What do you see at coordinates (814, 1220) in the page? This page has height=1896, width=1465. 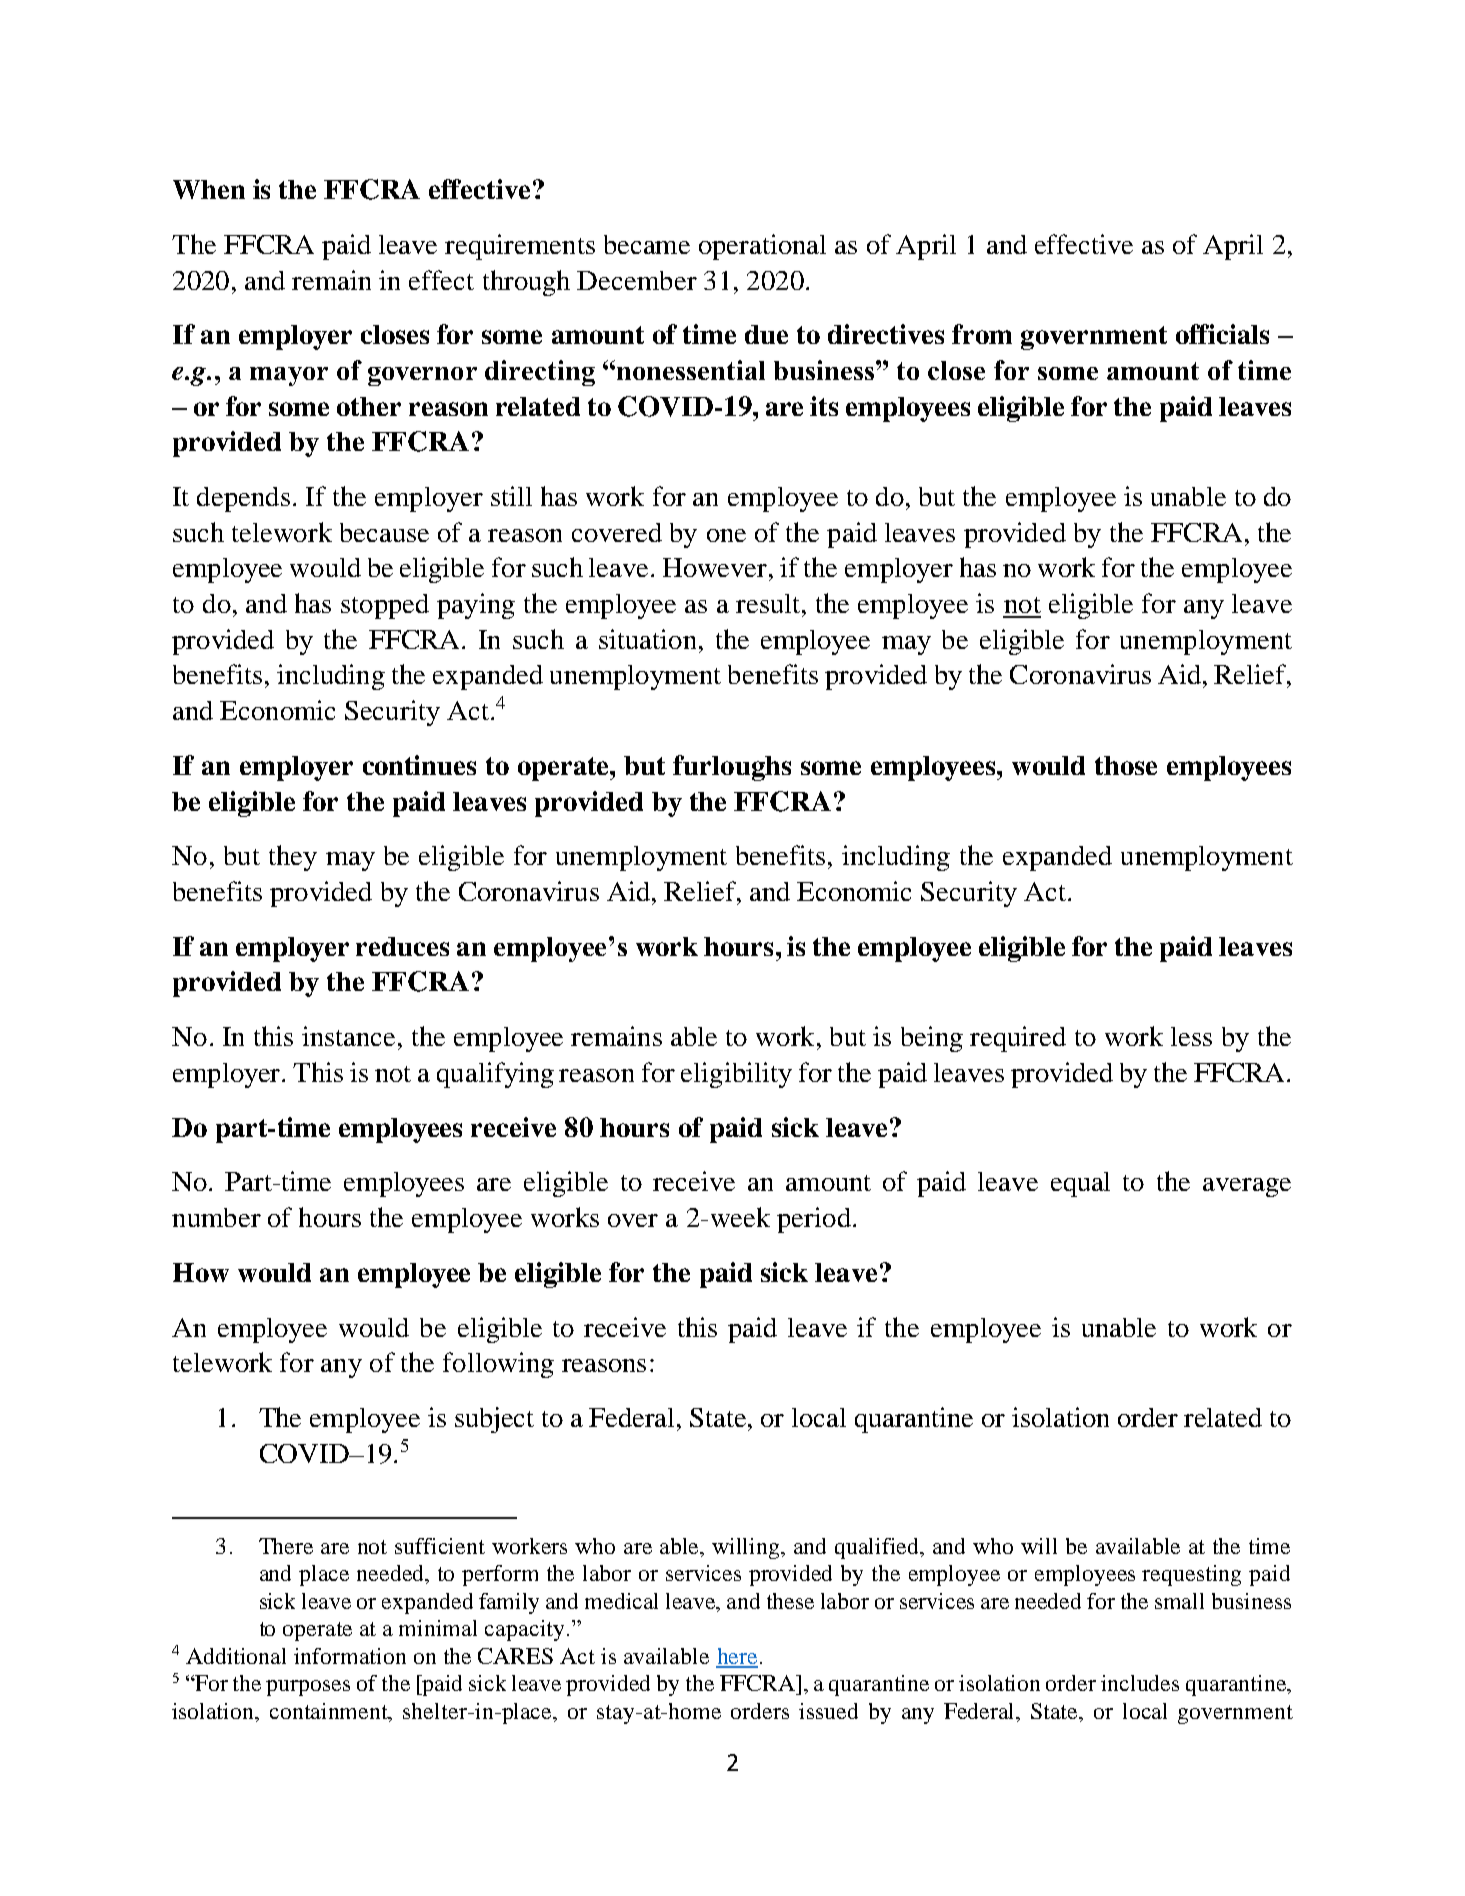 I see `period` at bounding box center [814, 1220].
